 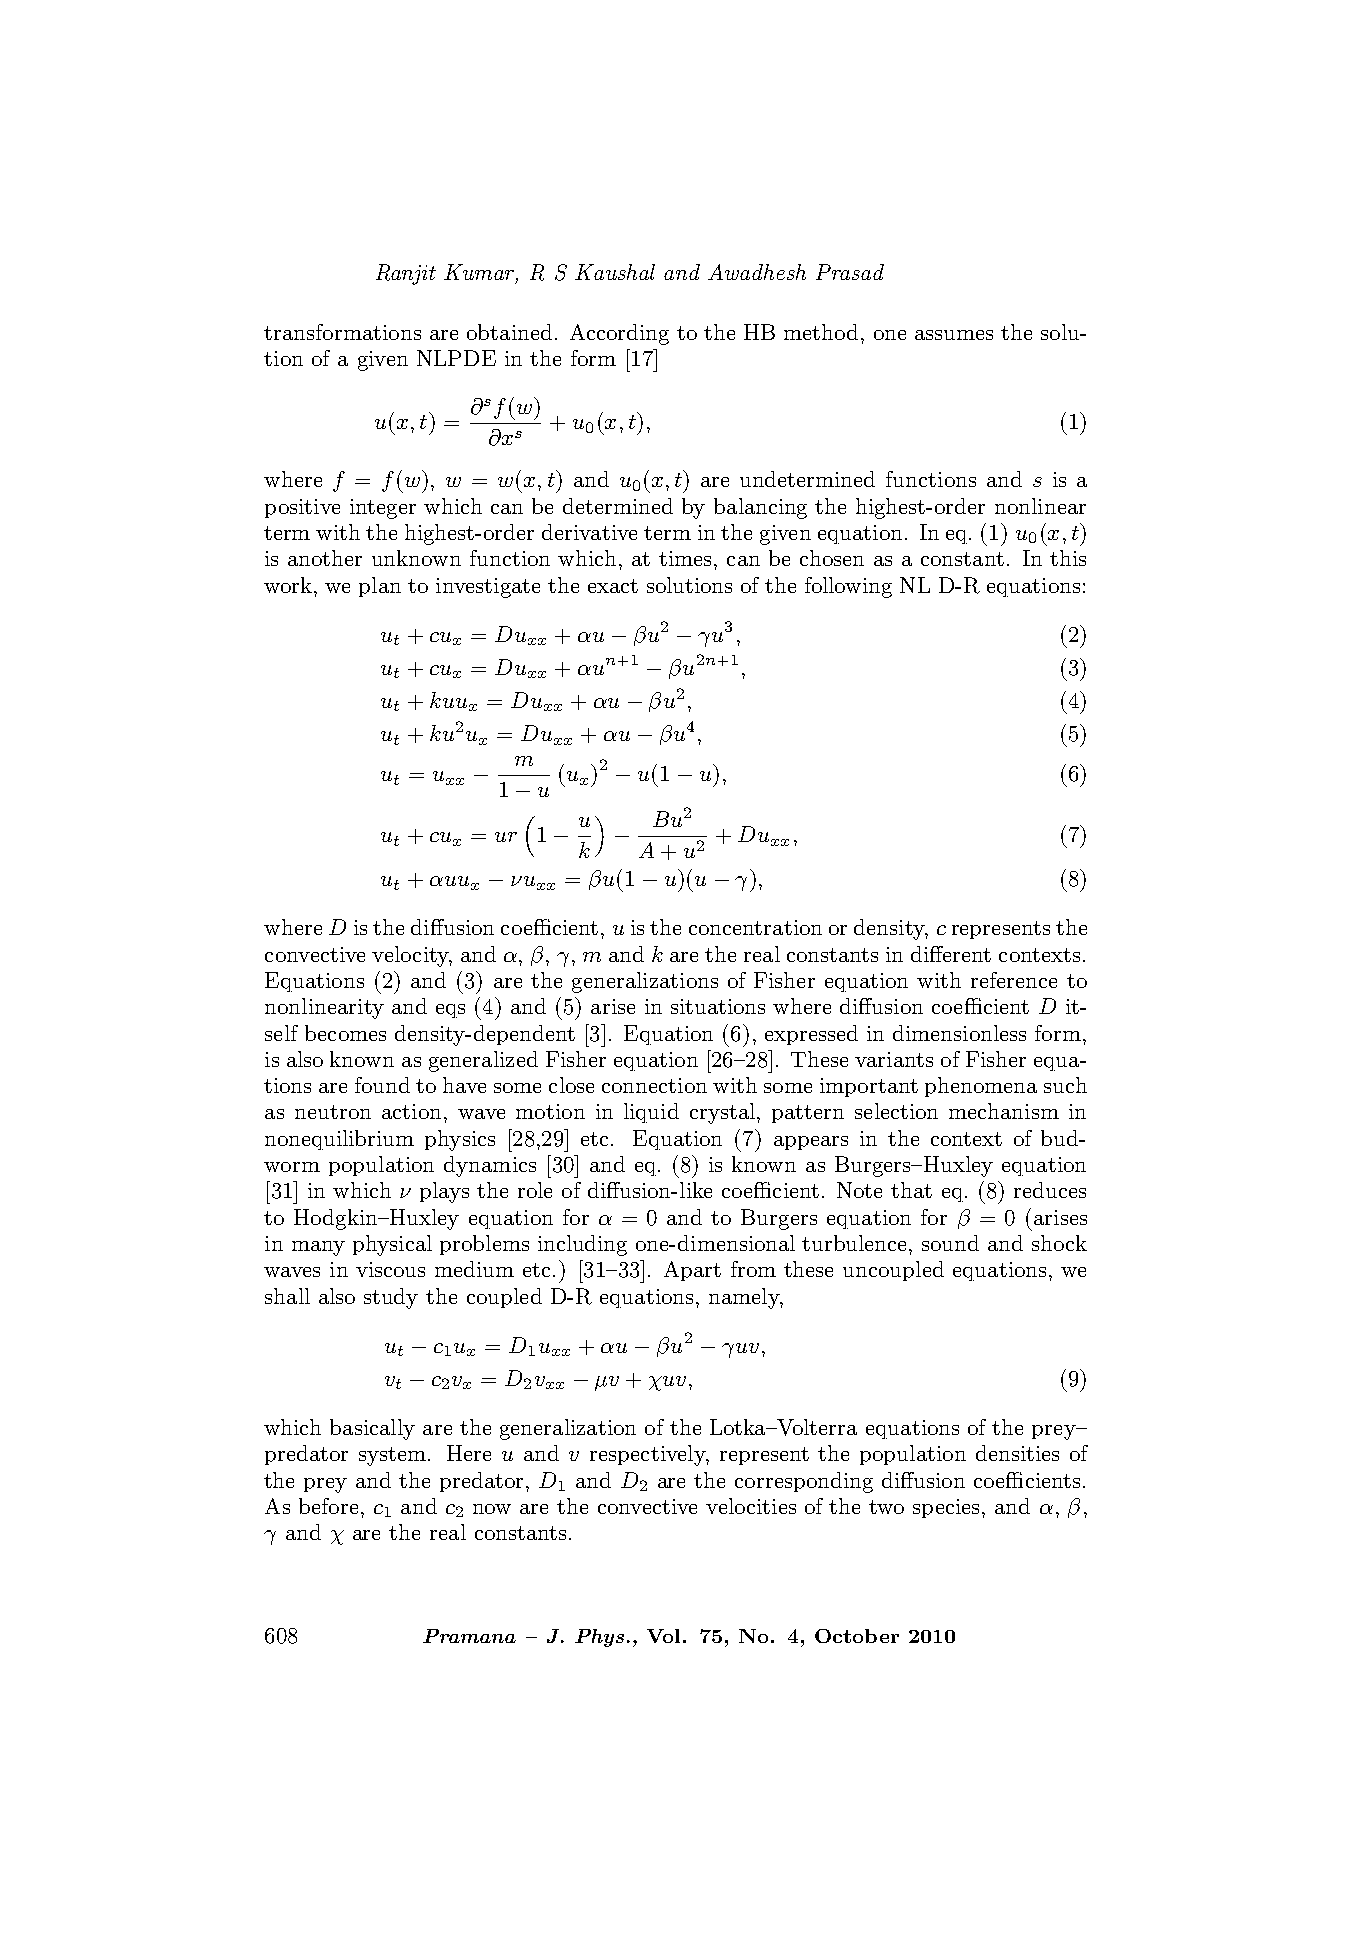 I want to click on different, so click(x=951, y=954).
